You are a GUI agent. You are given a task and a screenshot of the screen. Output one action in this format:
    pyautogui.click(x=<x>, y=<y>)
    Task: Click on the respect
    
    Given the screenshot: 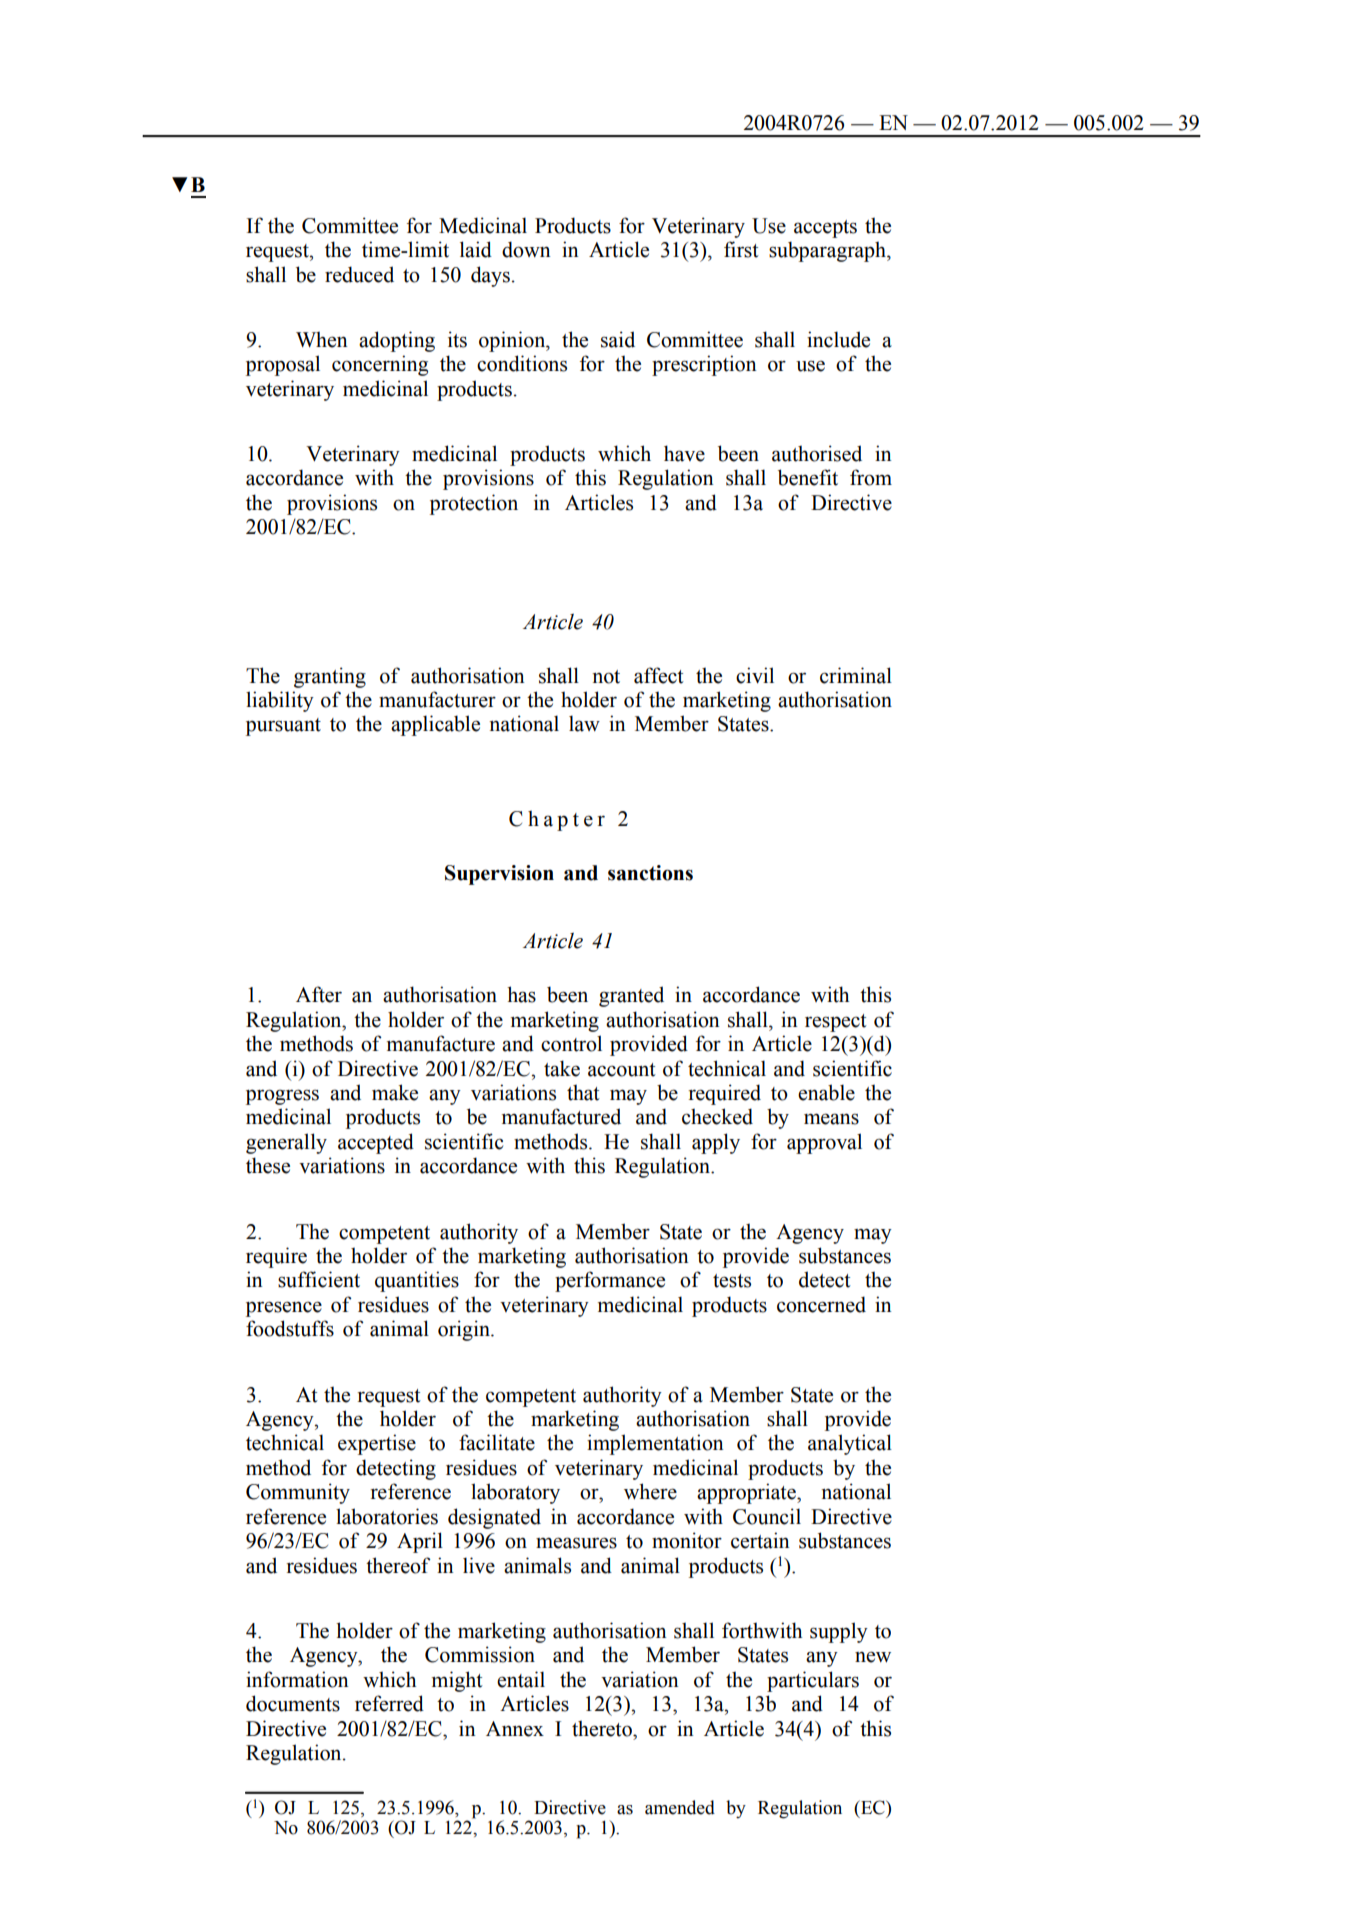 What is the action you would take?
    pyautogui.click(x=836, y=1023)
